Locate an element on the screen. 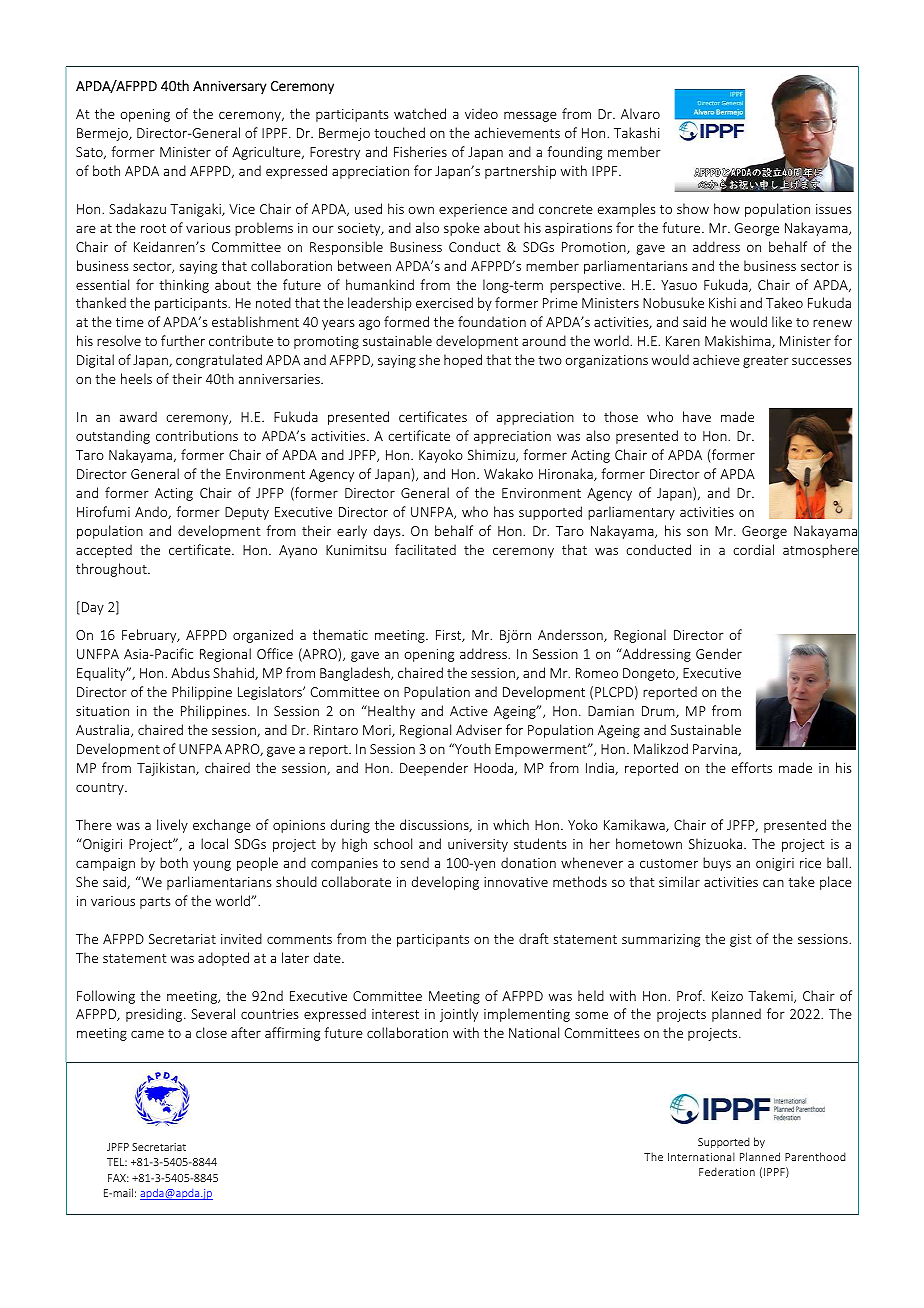 This screenshot has width=924, height=1308. Federation is located at coordinates (727, 1171).
